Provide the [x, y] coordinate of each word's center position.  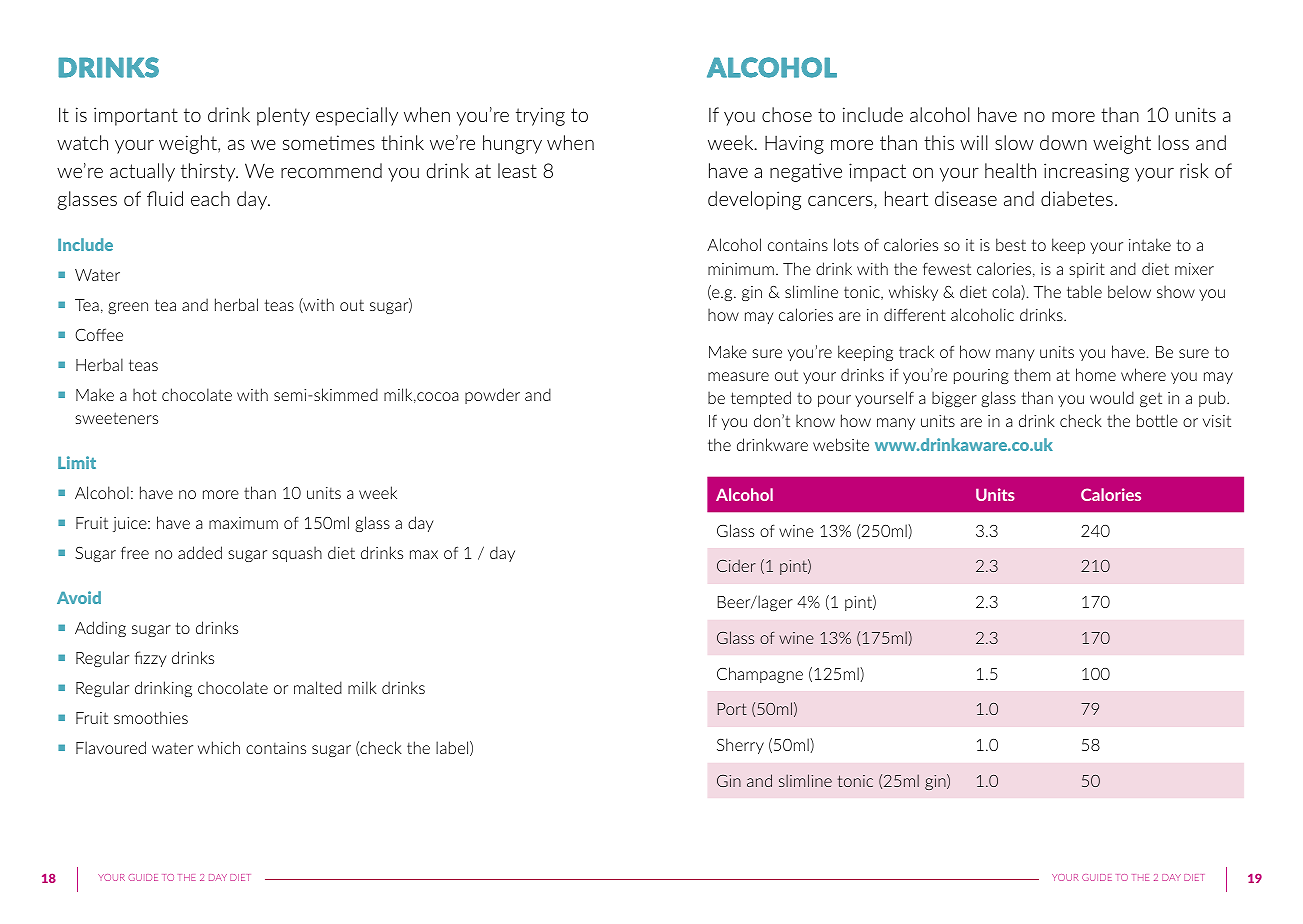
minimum [741, 269]
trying [540, 116]
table [1084, 291]
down [1063, 142]
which [219, 747]
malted [318, 687]
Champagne [760, 675]
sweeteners [116, 418]
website [841, 444]
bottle [1157, 420]
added [200, 552]
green [128, 308]
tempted [761, 399]
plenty [283, 116]
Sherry [740, 746]
